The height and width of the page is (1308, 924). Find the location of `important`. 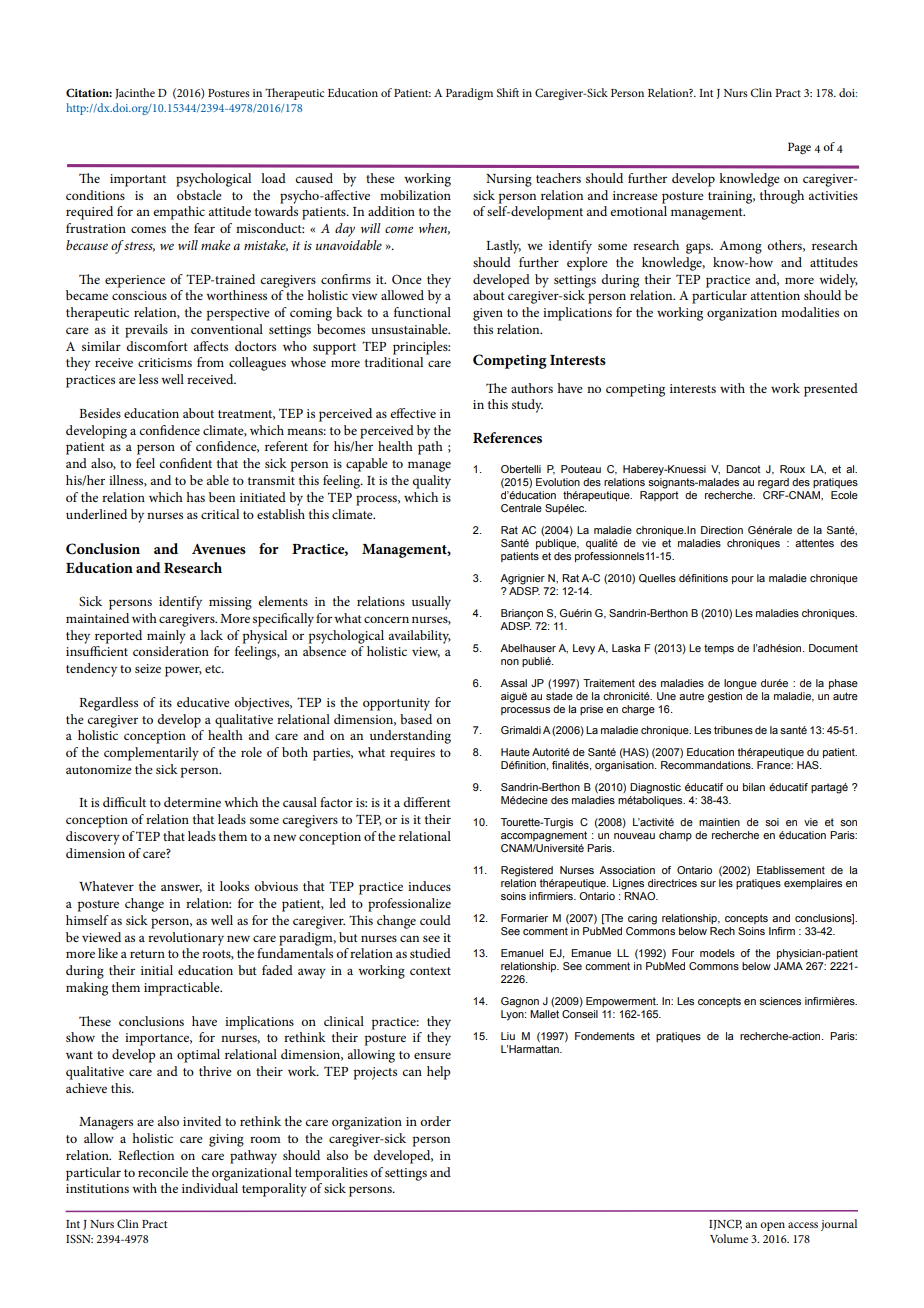

important is located at coordinates (138, 180).
